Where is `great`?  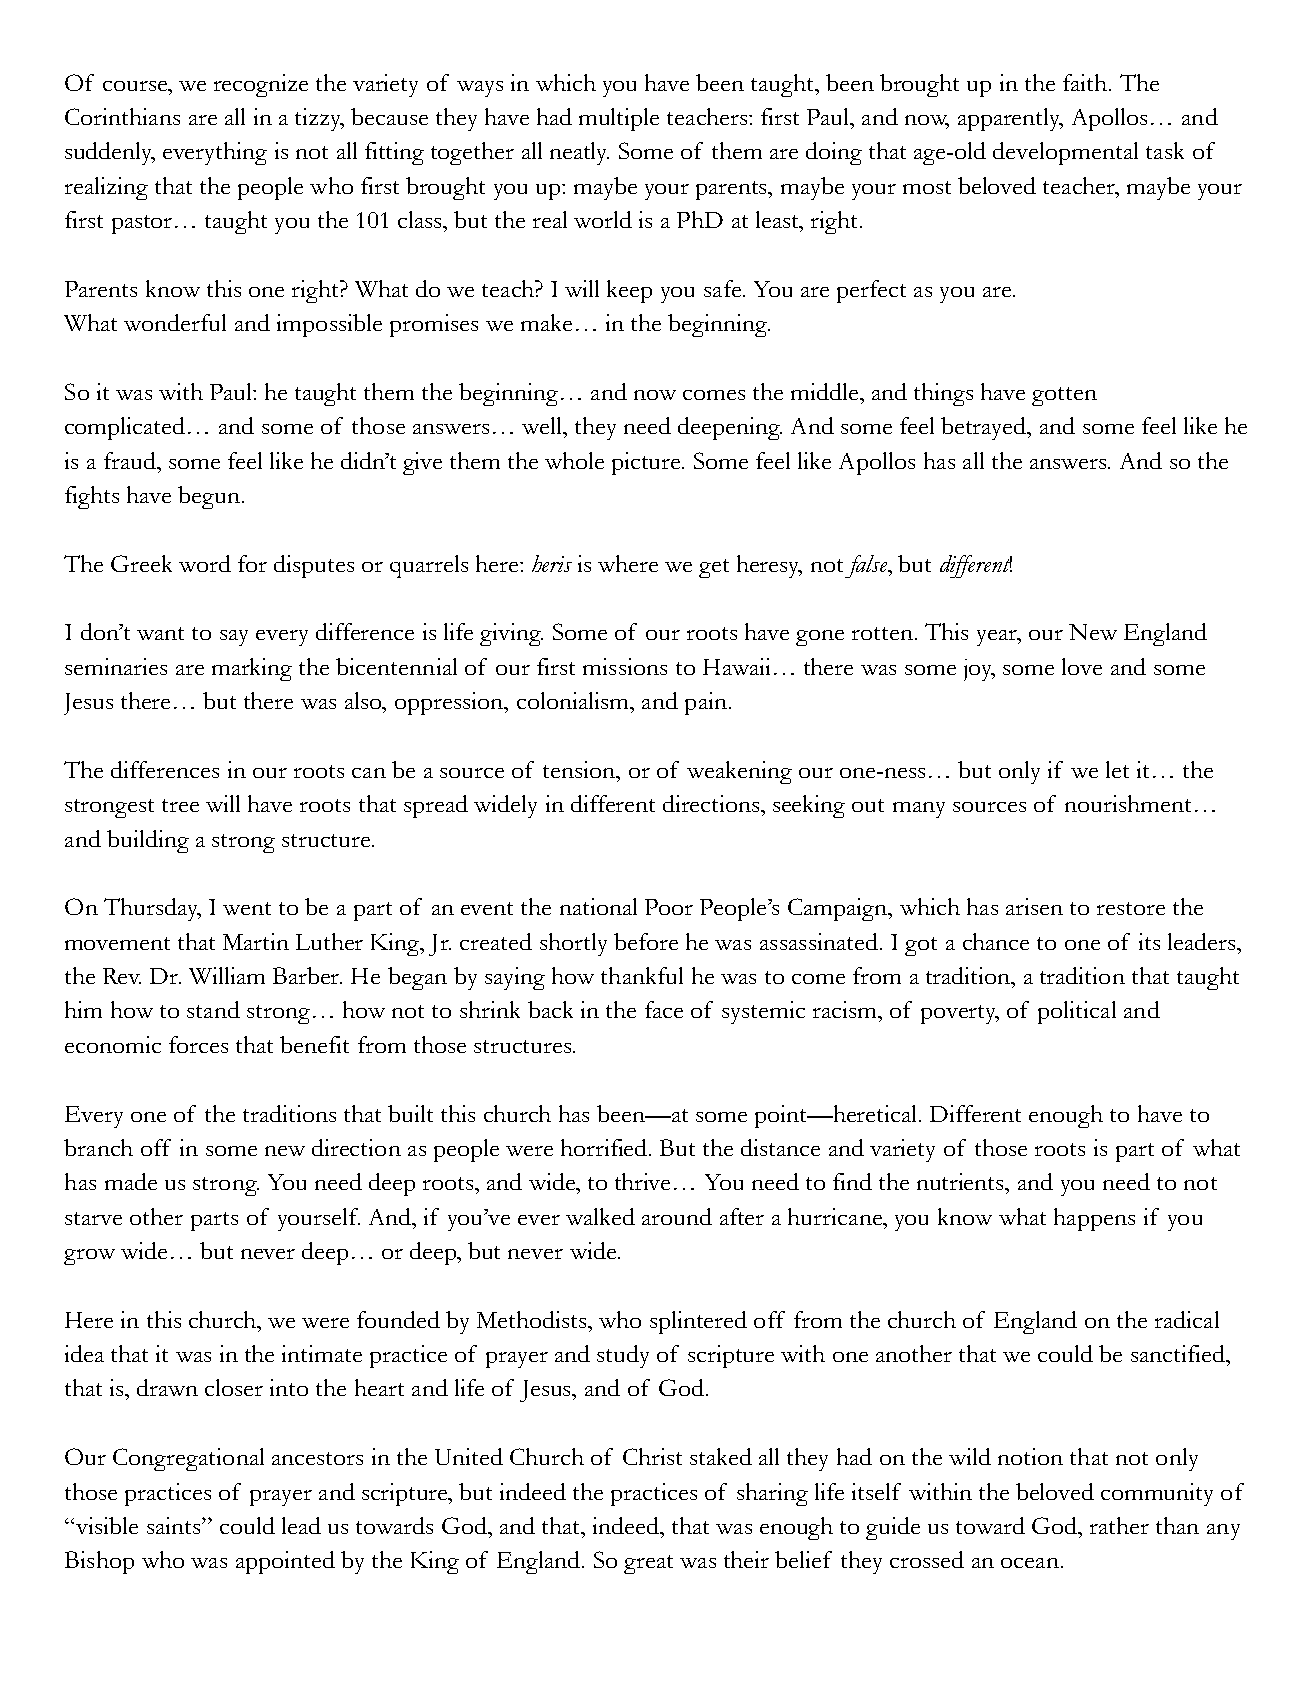
great is located at coordinates (648, 1564).
